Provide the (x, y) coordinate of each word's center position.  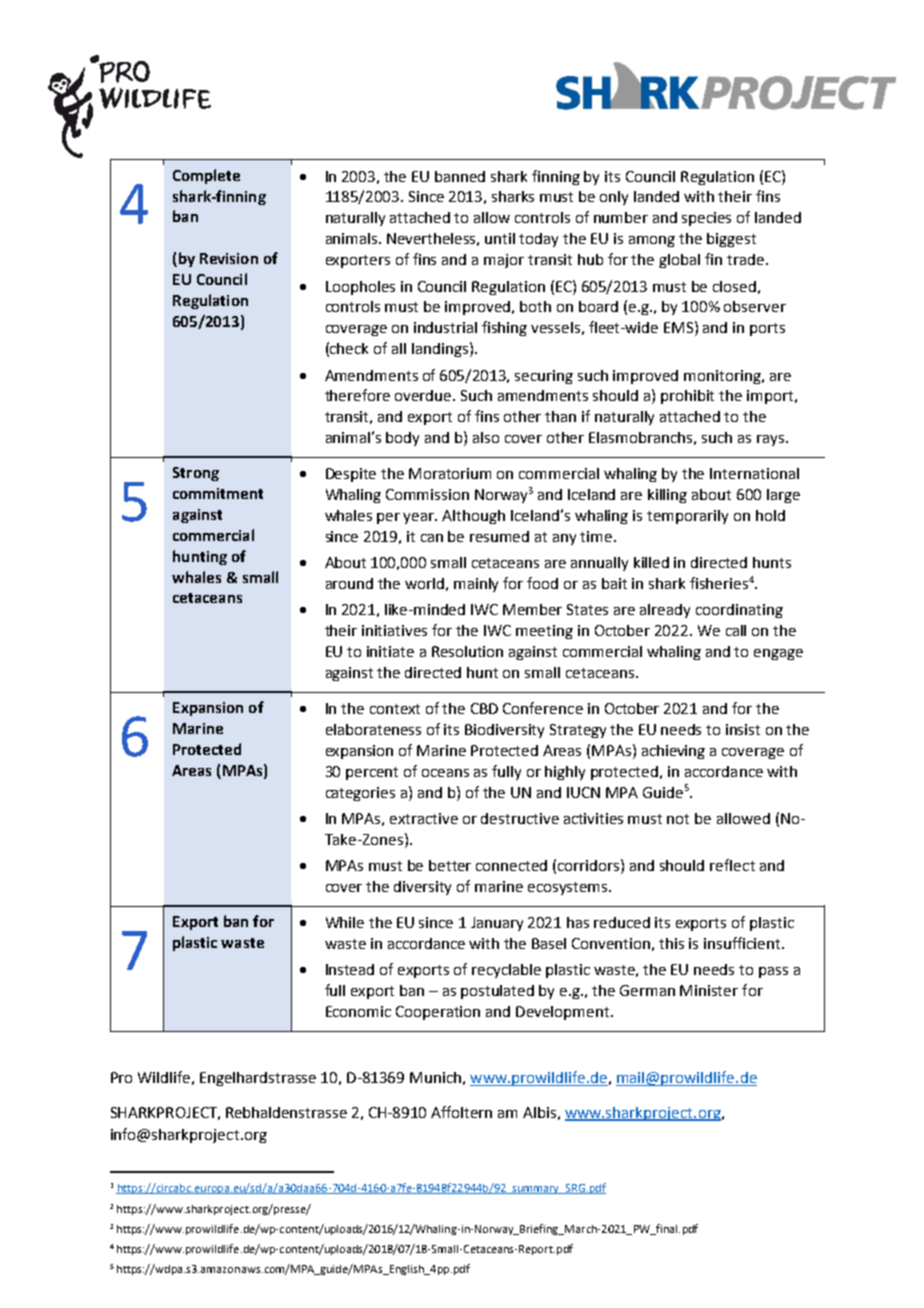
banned (460, 176)
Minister (709, 990)
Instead (350, 969)
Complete (206, 176)
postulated (497, 992)
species (706, 219)
